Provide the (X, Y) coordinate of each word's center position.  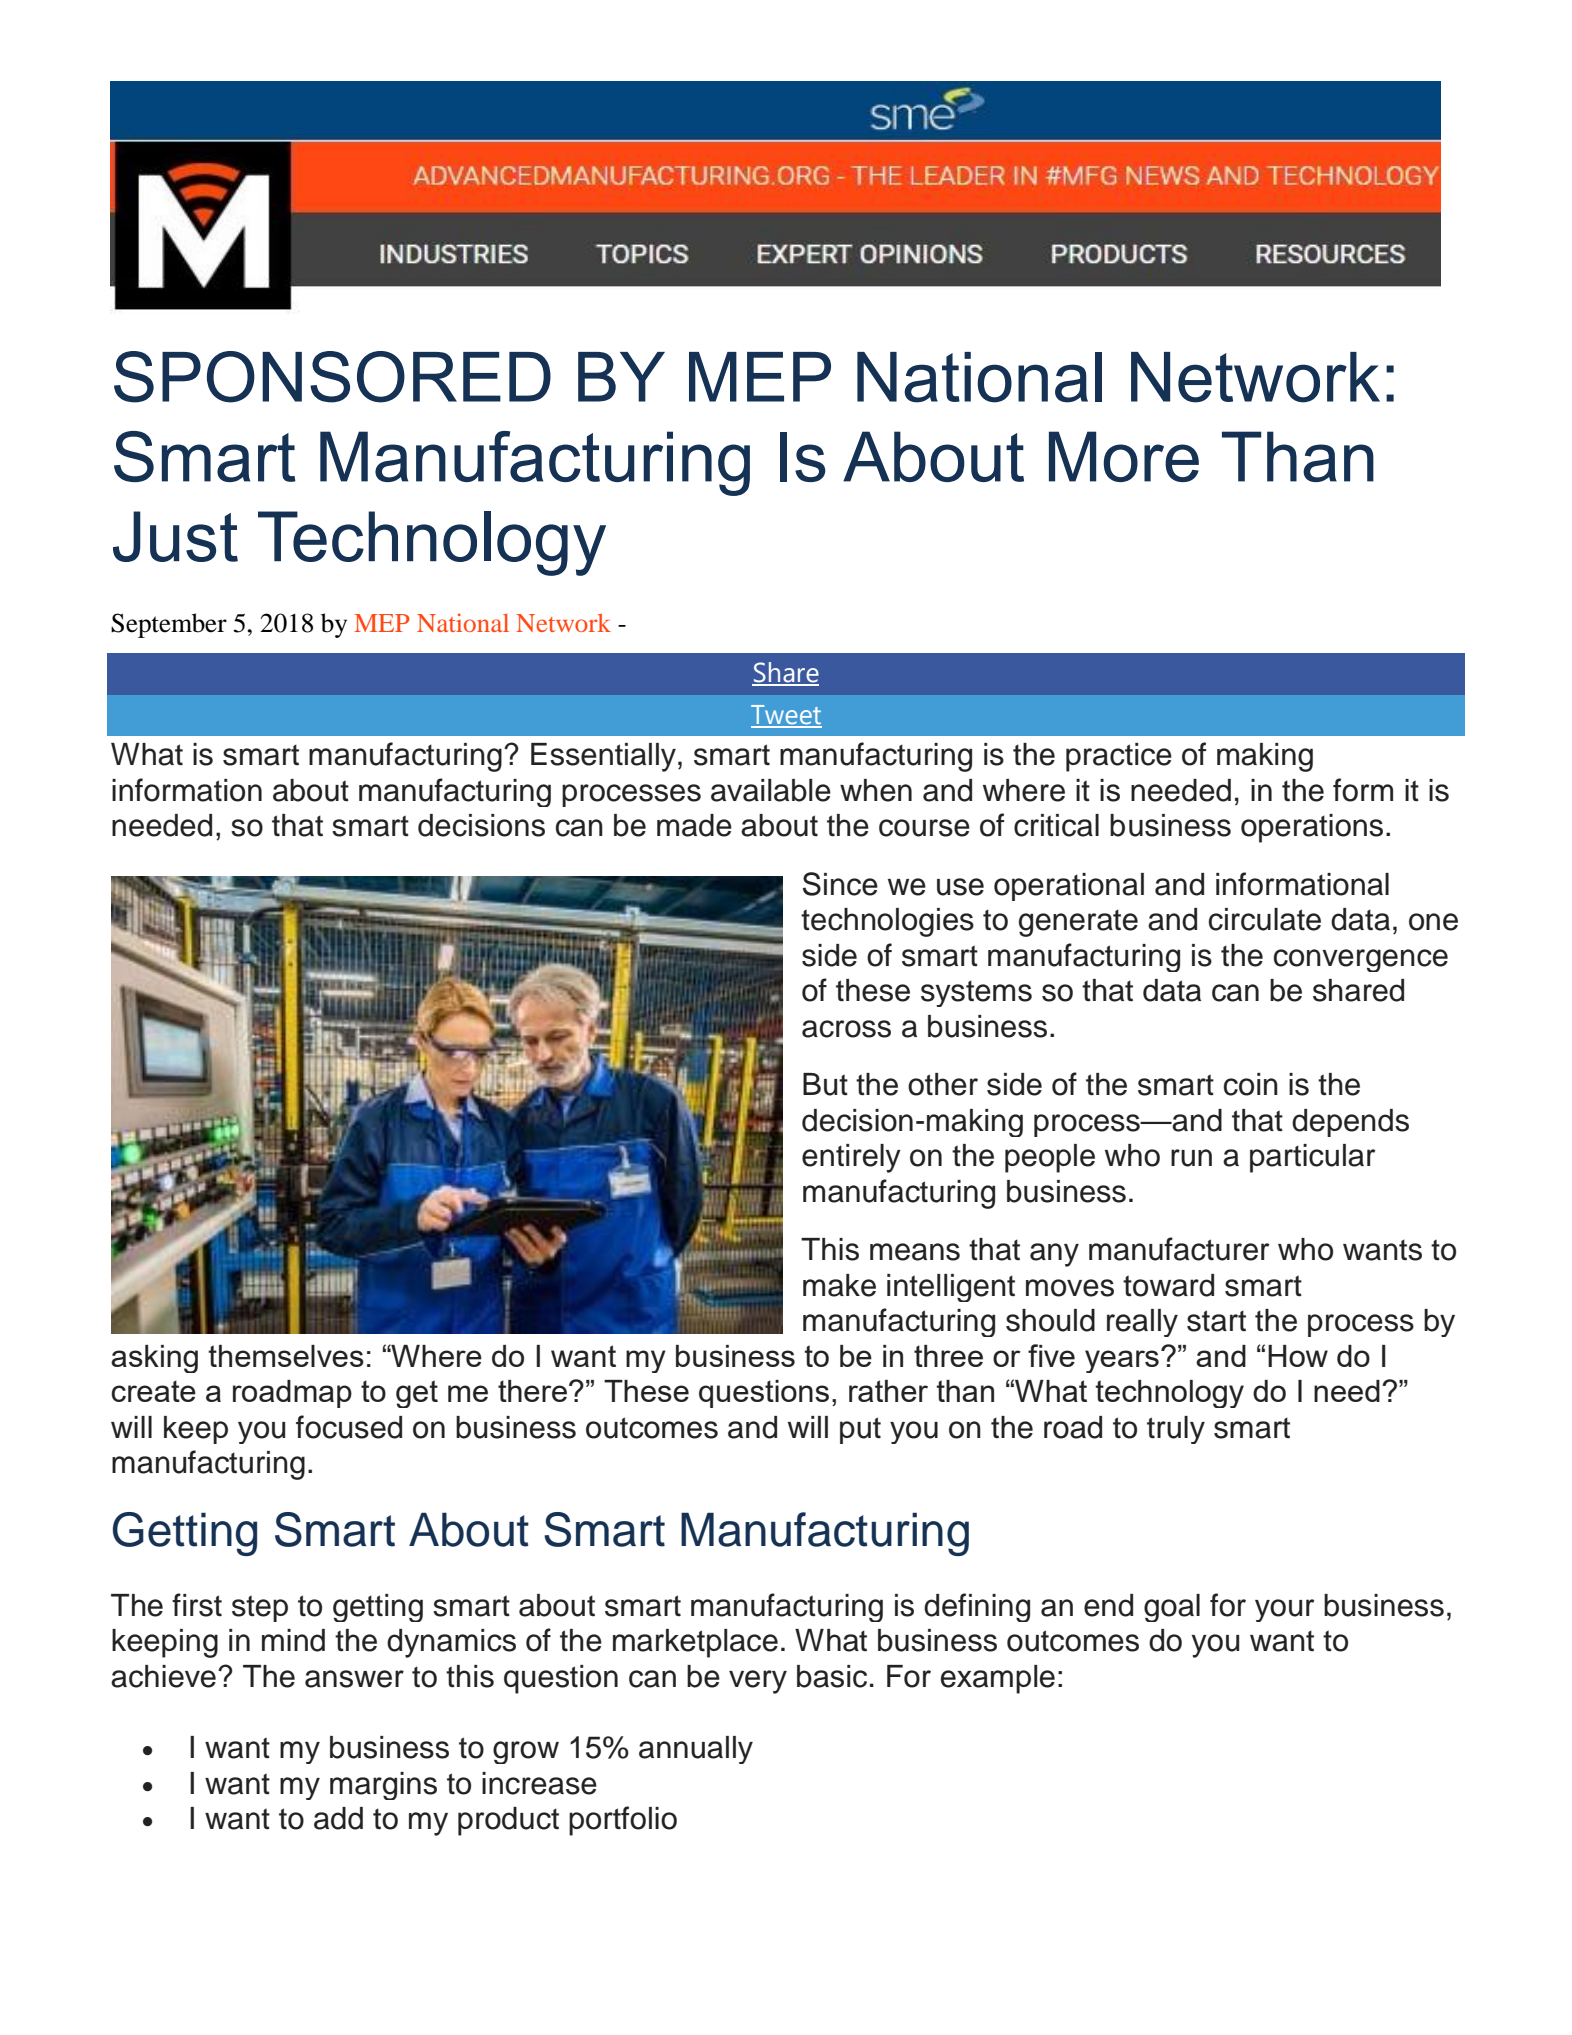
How (1298, 1356)
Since (840, 884)
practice (1119, 757)
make (839, 1285)
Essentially (603, 757)
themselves (286, 1356)
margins (383, 1786)
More (1124, 456)
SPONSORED (332, 377)
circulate (1265, 919)
